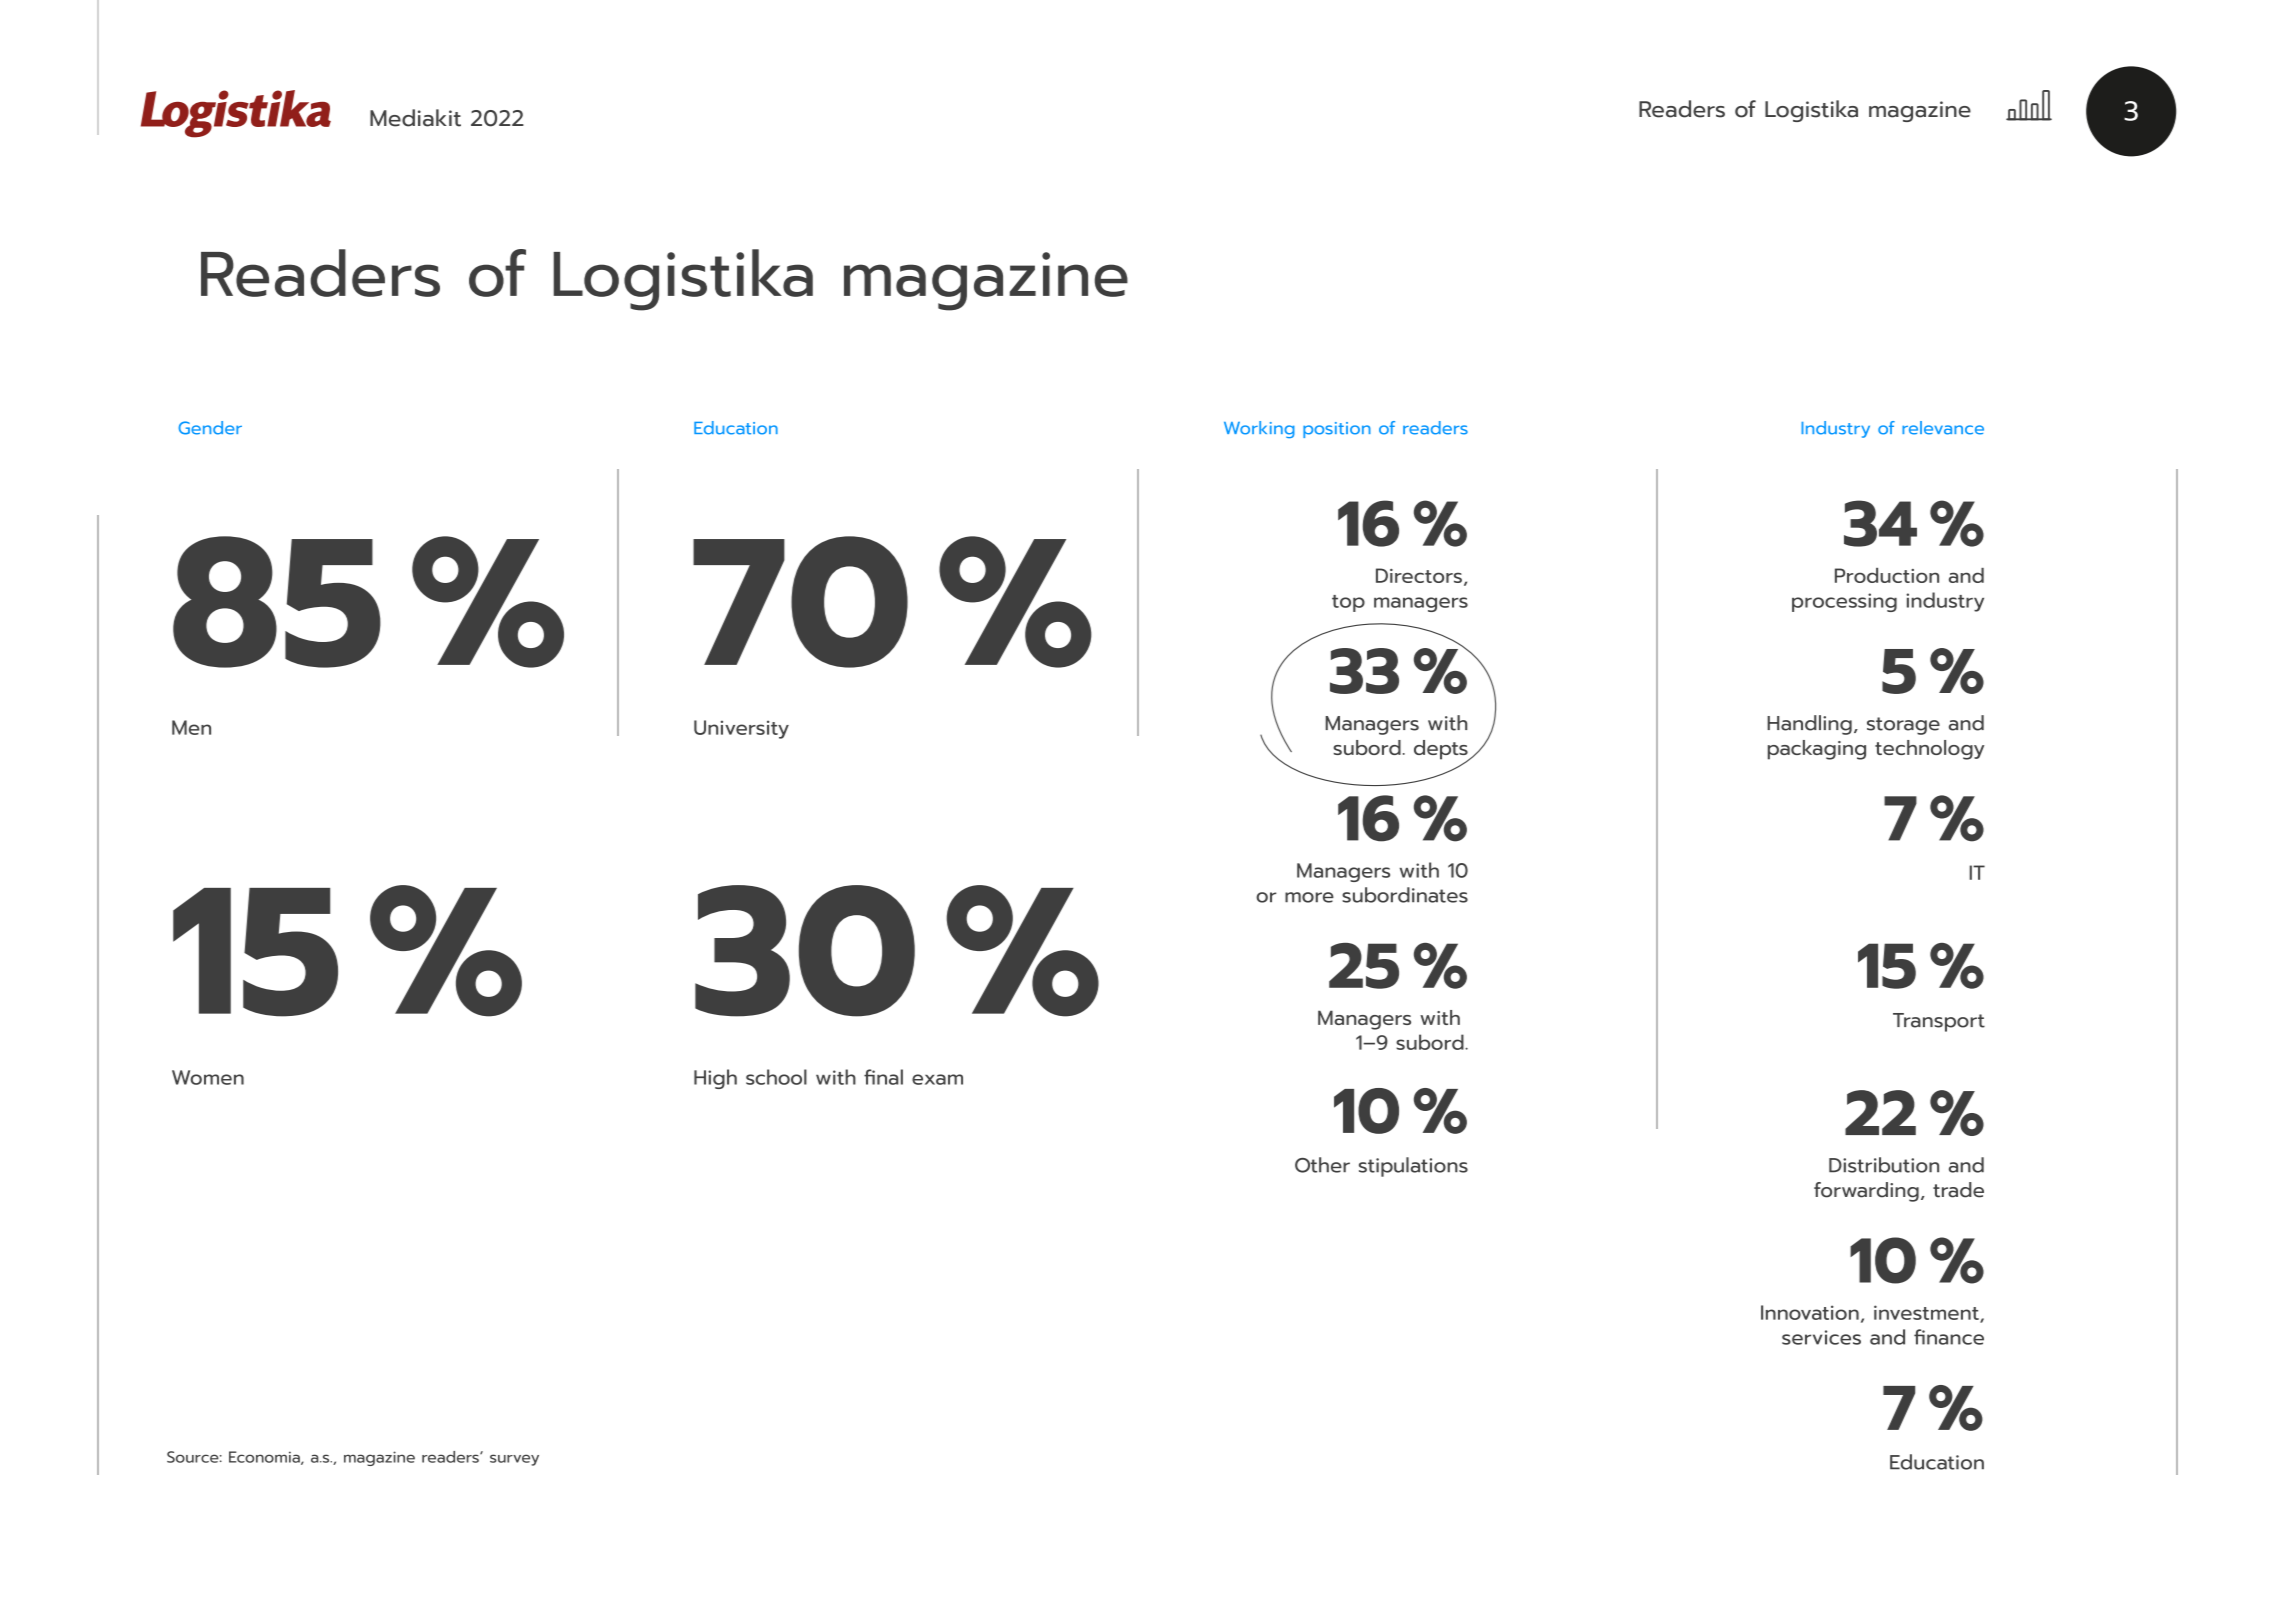 Image resolution: width=2293 pixels, height=1620 pixels. I want to click on top, so click(1348, 603).
